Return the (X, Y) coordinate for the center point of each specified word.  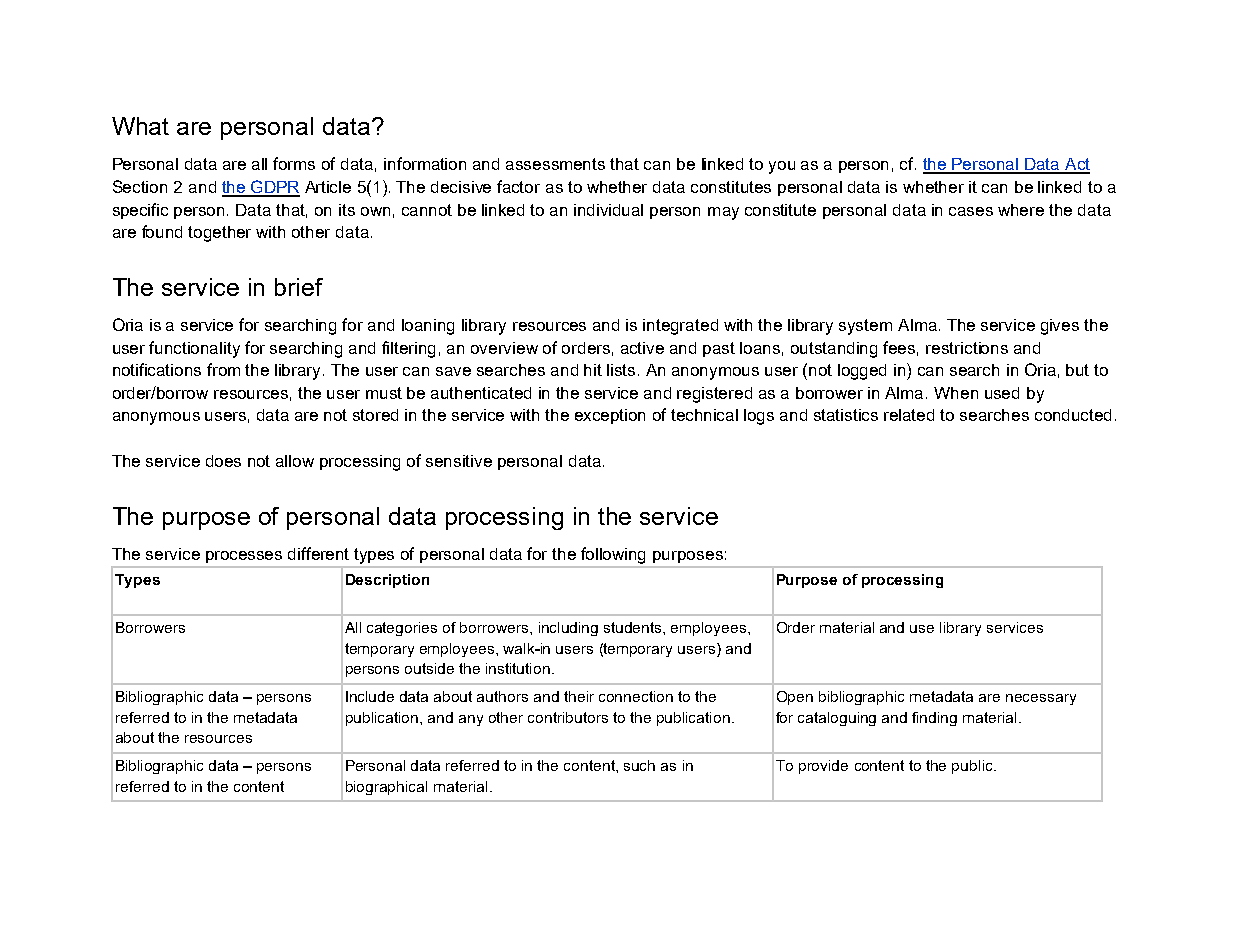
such (639, 765)
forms (294, 163)
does (223, 461)
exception (610, 416)
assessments (555, 164)
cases (971, 211)
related (909, 415)
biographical (386, 788)
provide (823, 767)
